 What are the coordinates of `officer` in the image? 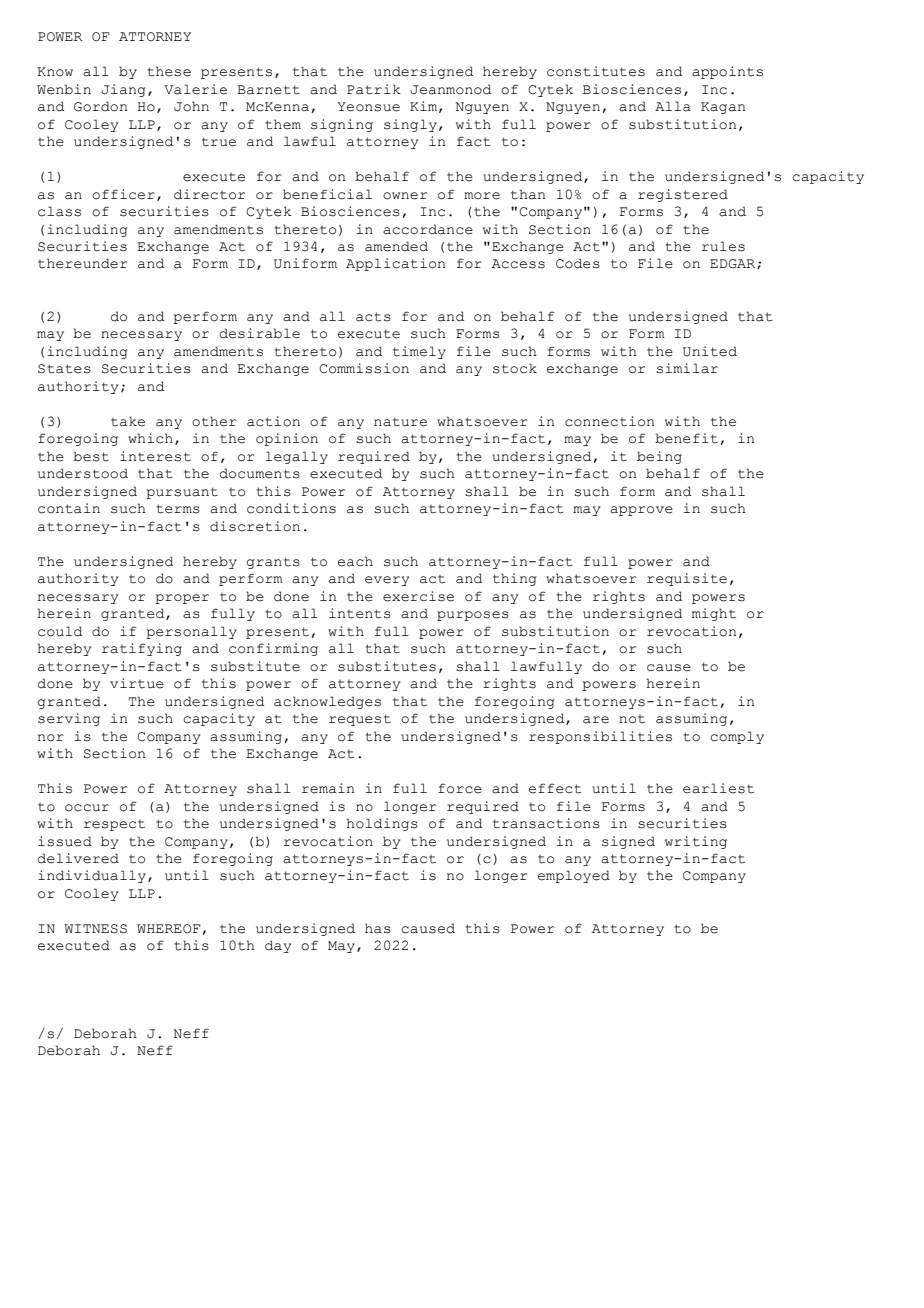 It's located at (123, 194).
